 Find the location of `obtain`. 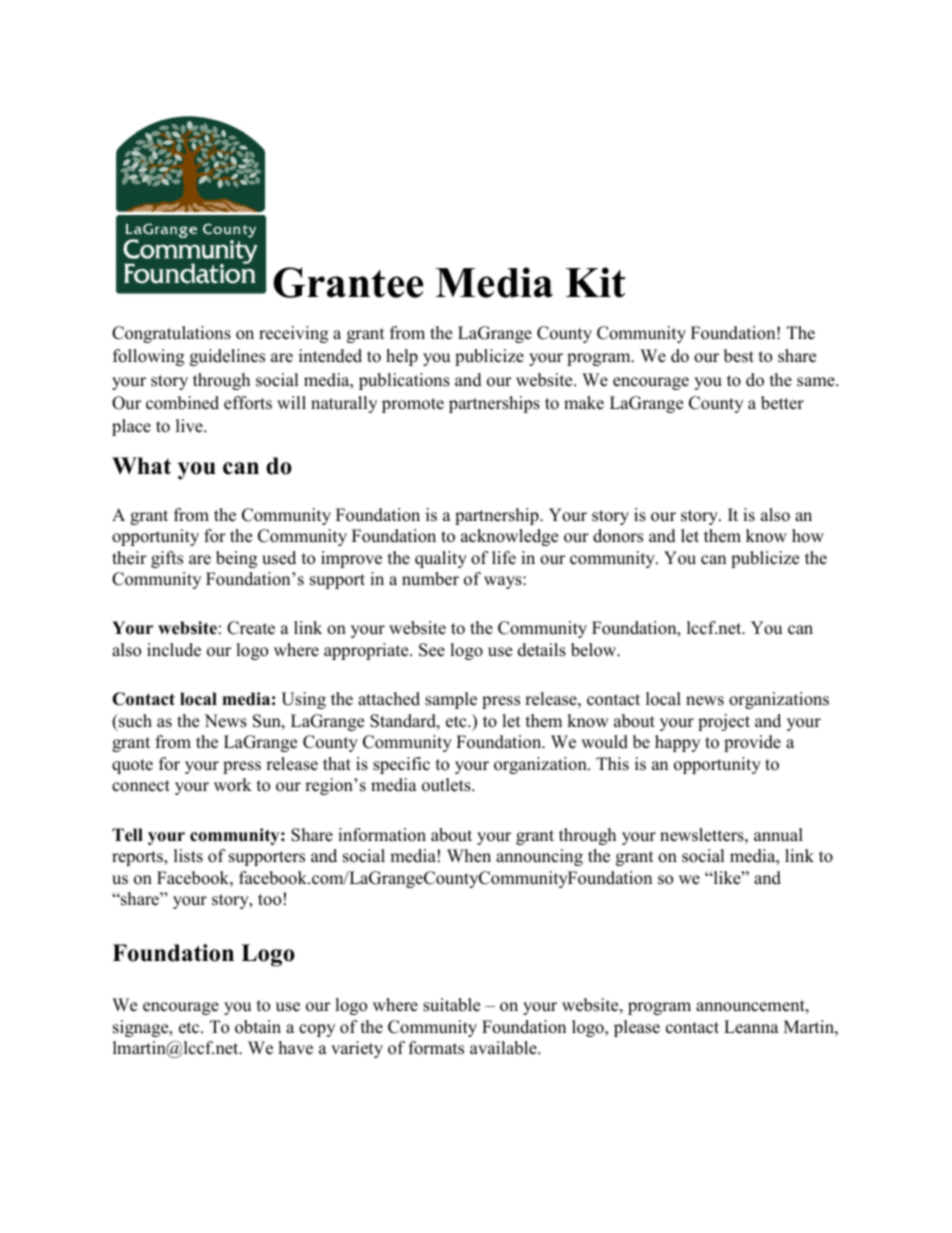

obtain is located at coordinates (258, 1027).
